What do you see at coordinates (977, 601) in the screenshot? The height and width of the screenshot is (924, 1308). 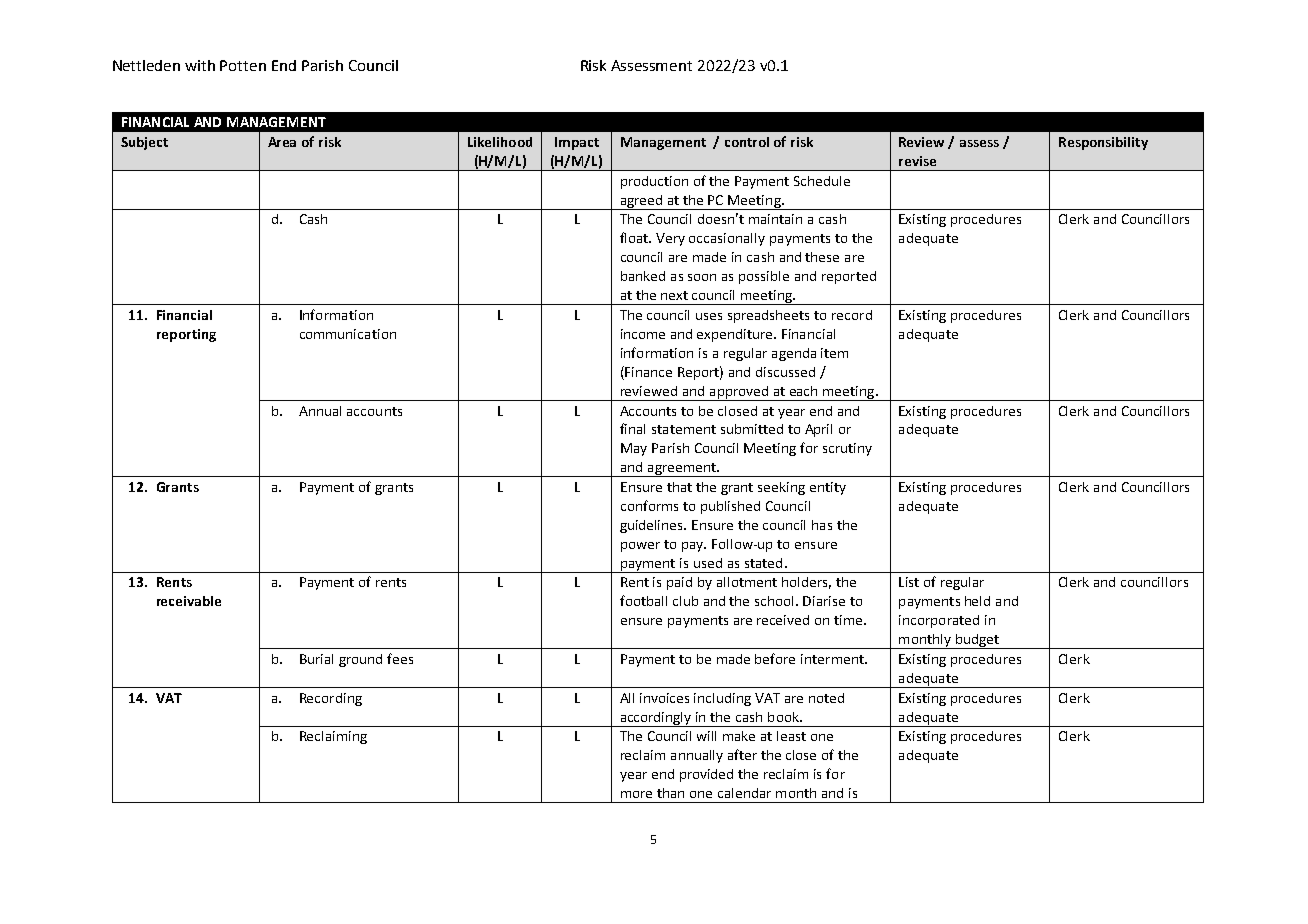 I see `held` at bounding box center [977, 601].
